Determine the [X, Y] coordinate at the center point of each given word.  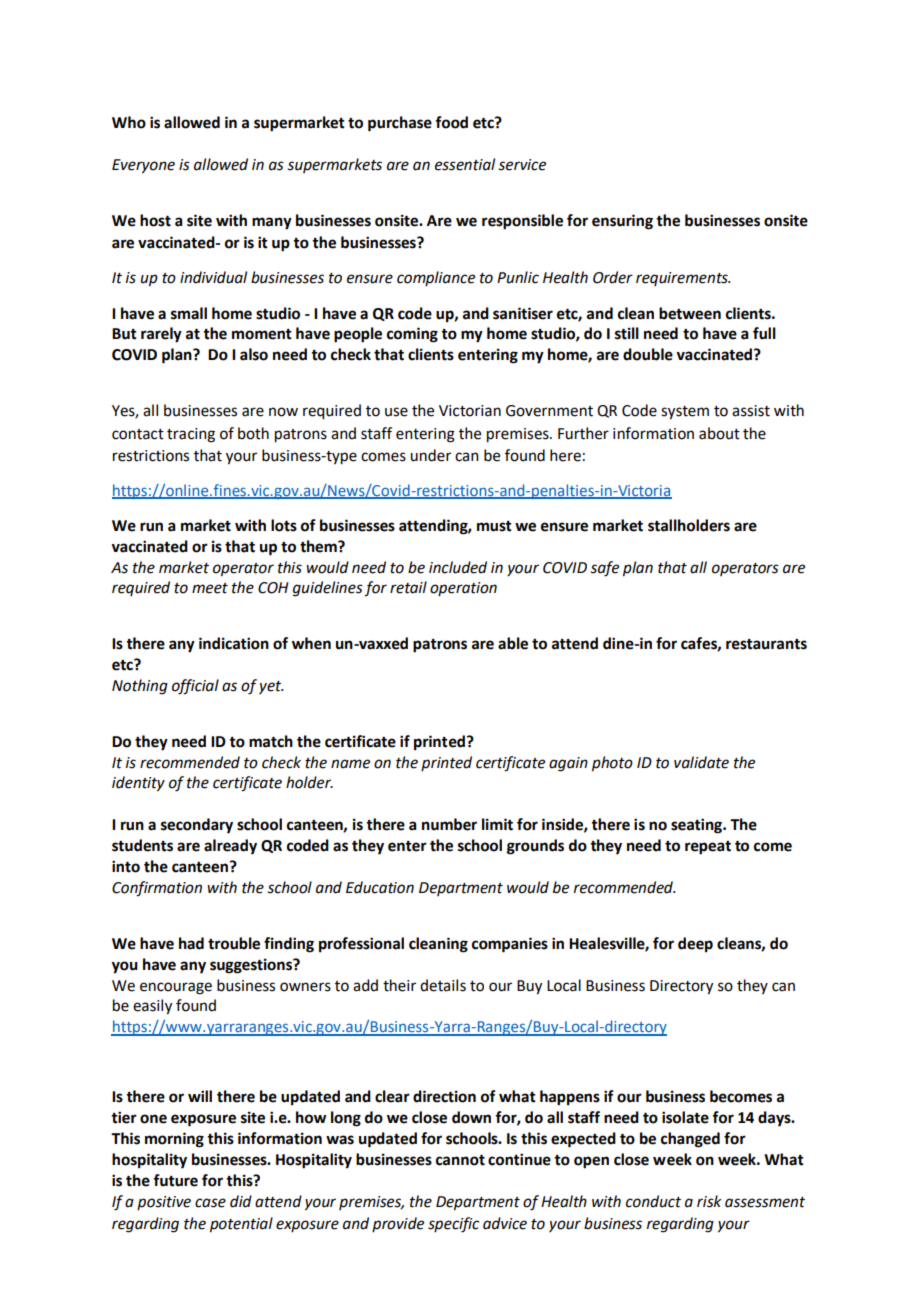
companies [510, 945]
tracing [191, 435]
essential [465, 164]
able [513, 643]
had [191, 943]
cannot [460, 1160]
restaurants [766, 644]
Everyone [143, 166]
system [685, 413]
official [195, 687]
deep [695, 945]
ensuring [622, 222]
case [210, 1203]
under [430, 455]
